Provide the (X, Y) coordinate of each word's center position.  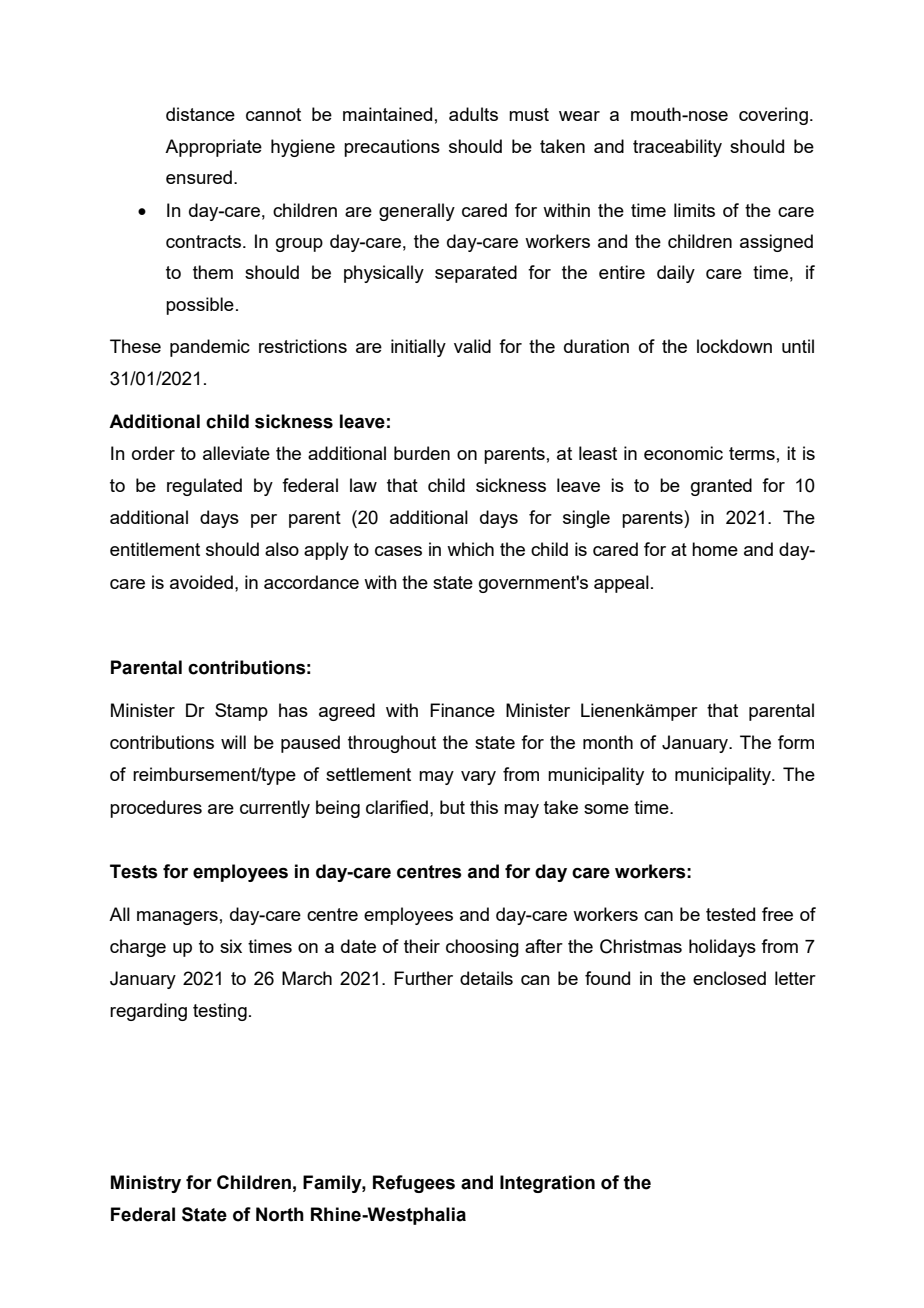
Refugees (414, 1184)
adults (473, 114)
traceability (677, 148)
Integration (547, 1184)
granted (721, 487)
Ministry (146, 1184)
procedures (156, 809)
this (484, 807)
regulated (204, 487)
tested (730, 914)
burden (422, 453)
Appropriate (213, 148)
